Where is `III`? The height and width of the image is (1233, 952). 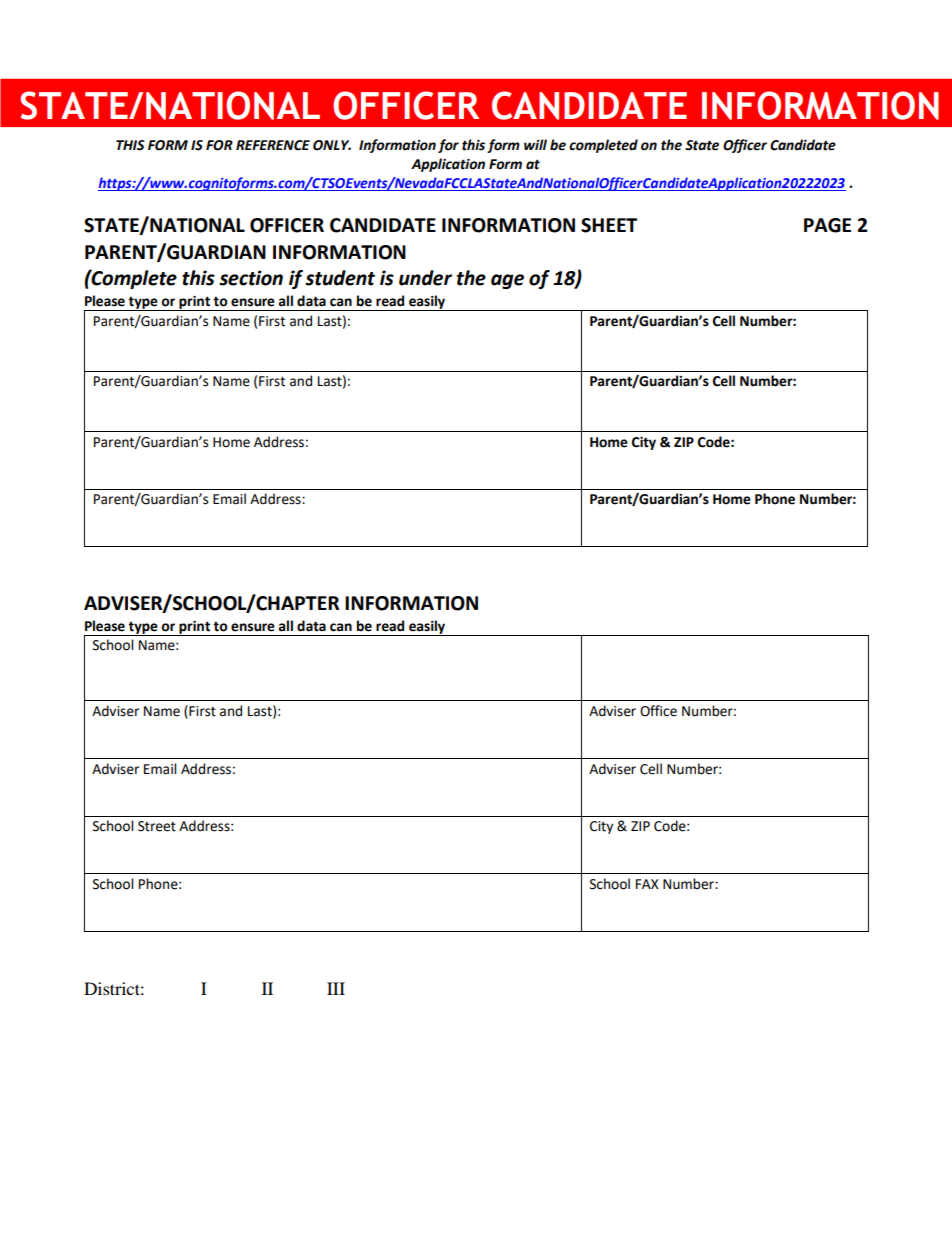 III is located at coordinates (336, 988).
